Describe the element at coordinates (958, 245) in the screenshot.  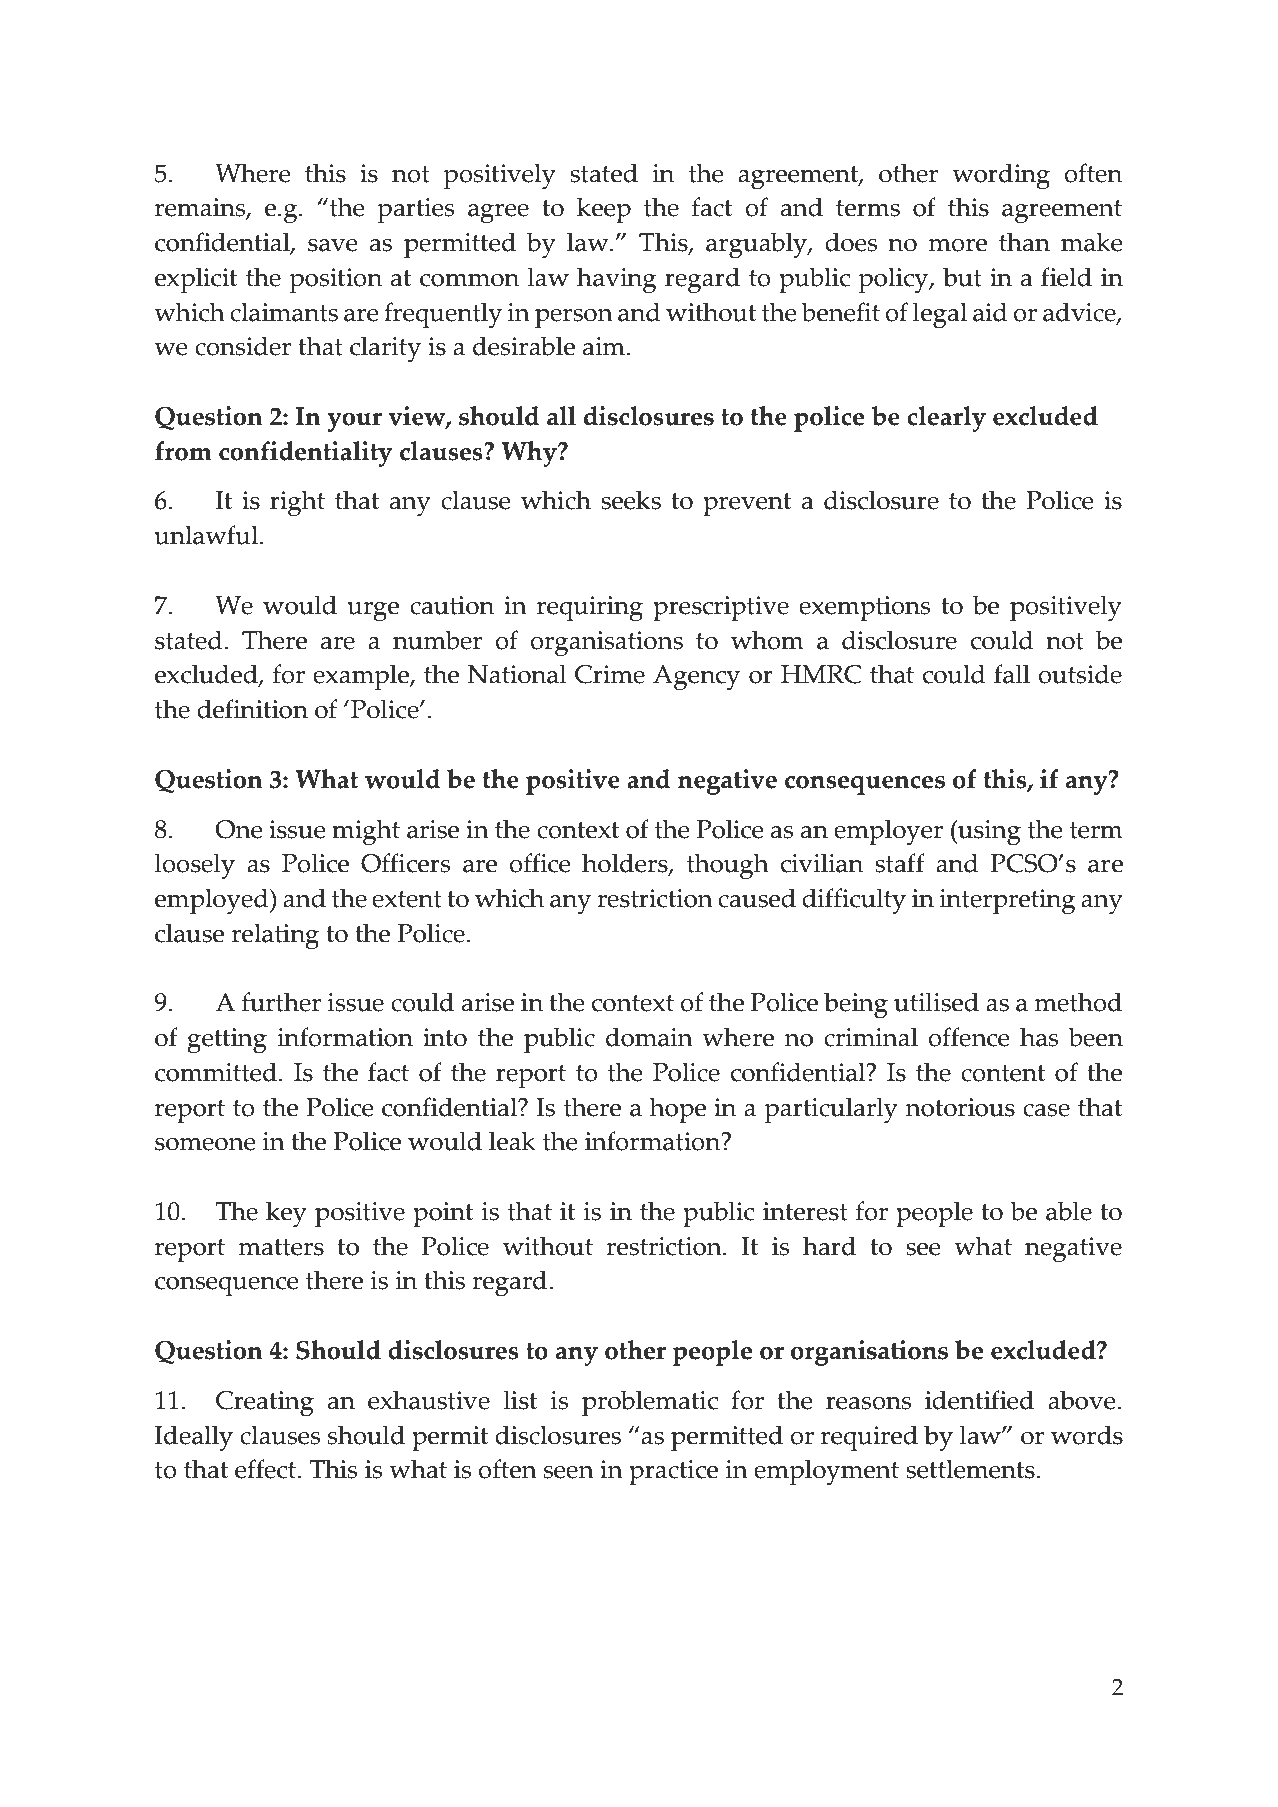
I see `more` at that location.
